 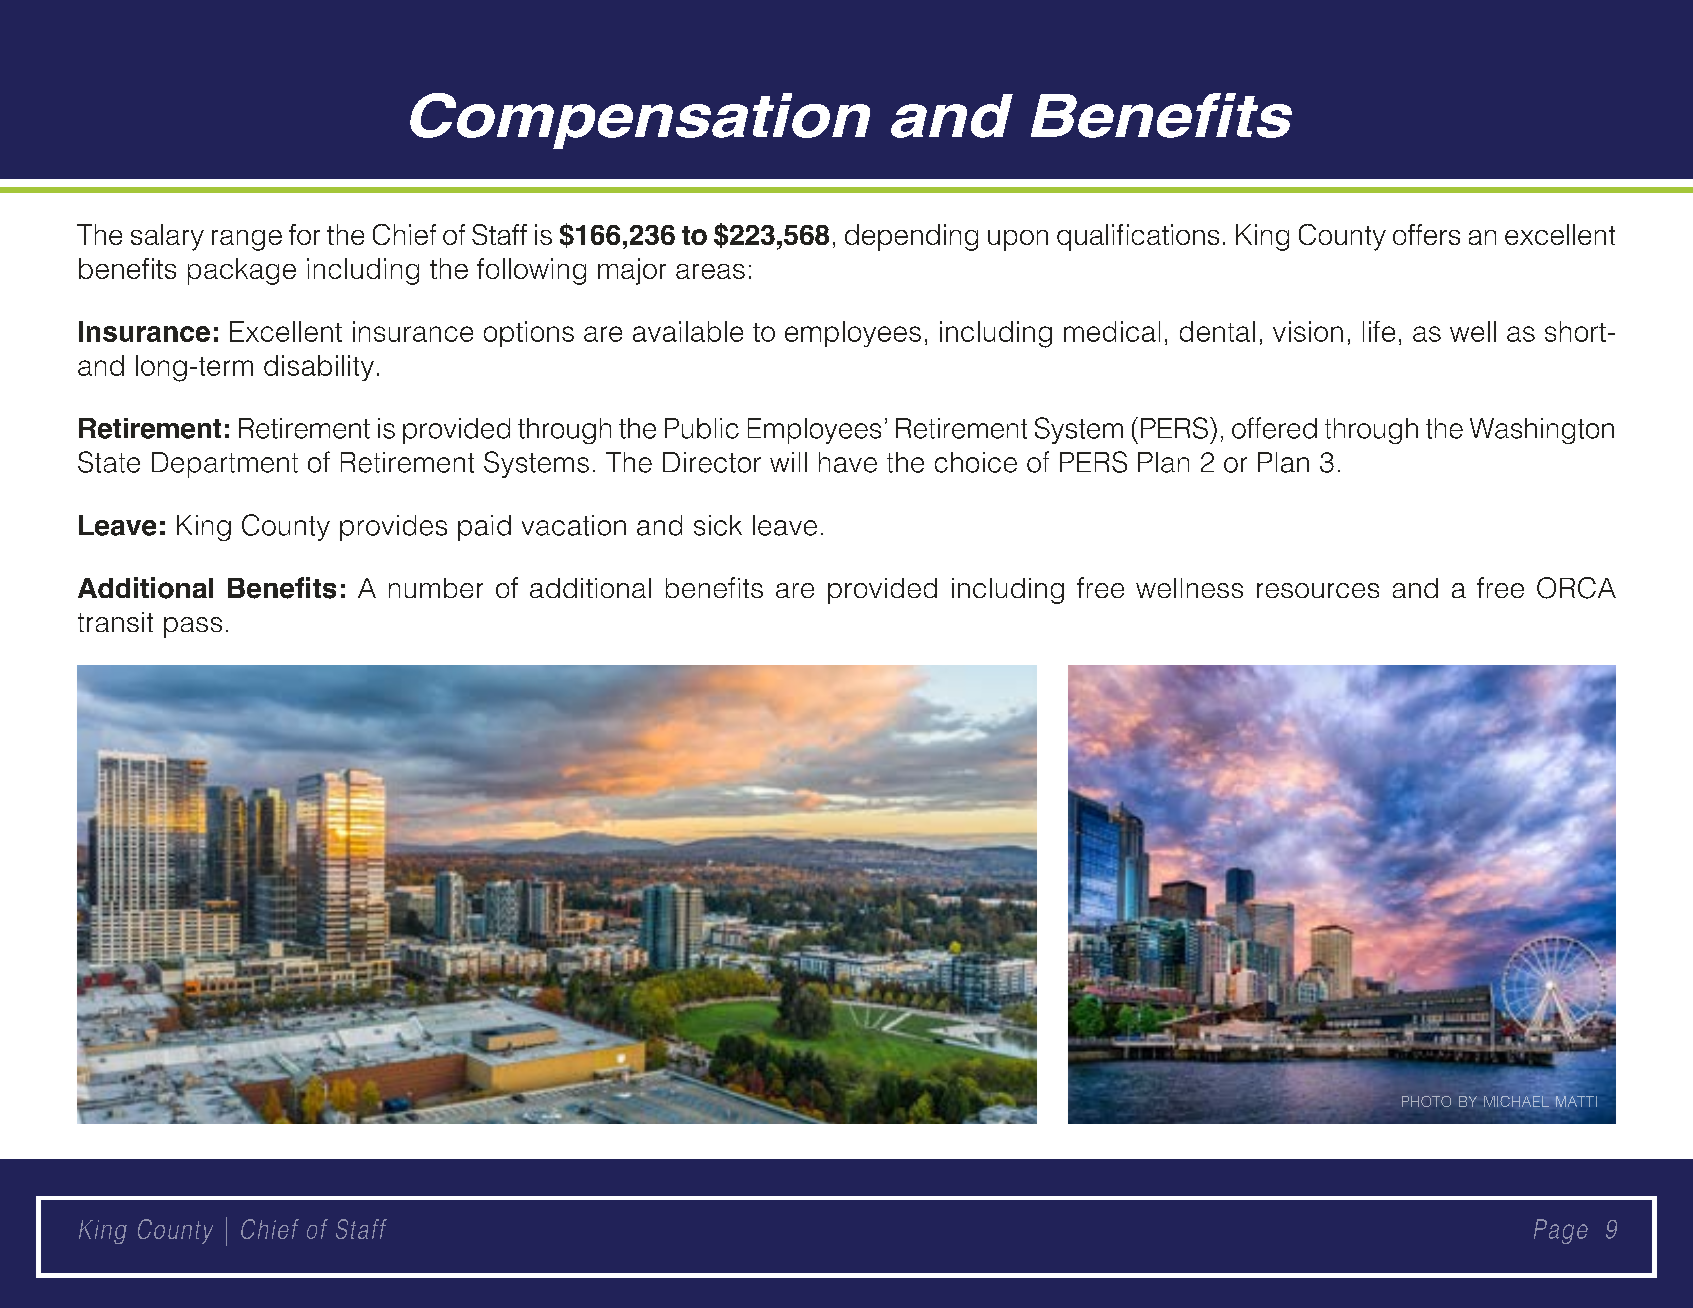 I want to click on Compensation, so click(x=640, y=121).
